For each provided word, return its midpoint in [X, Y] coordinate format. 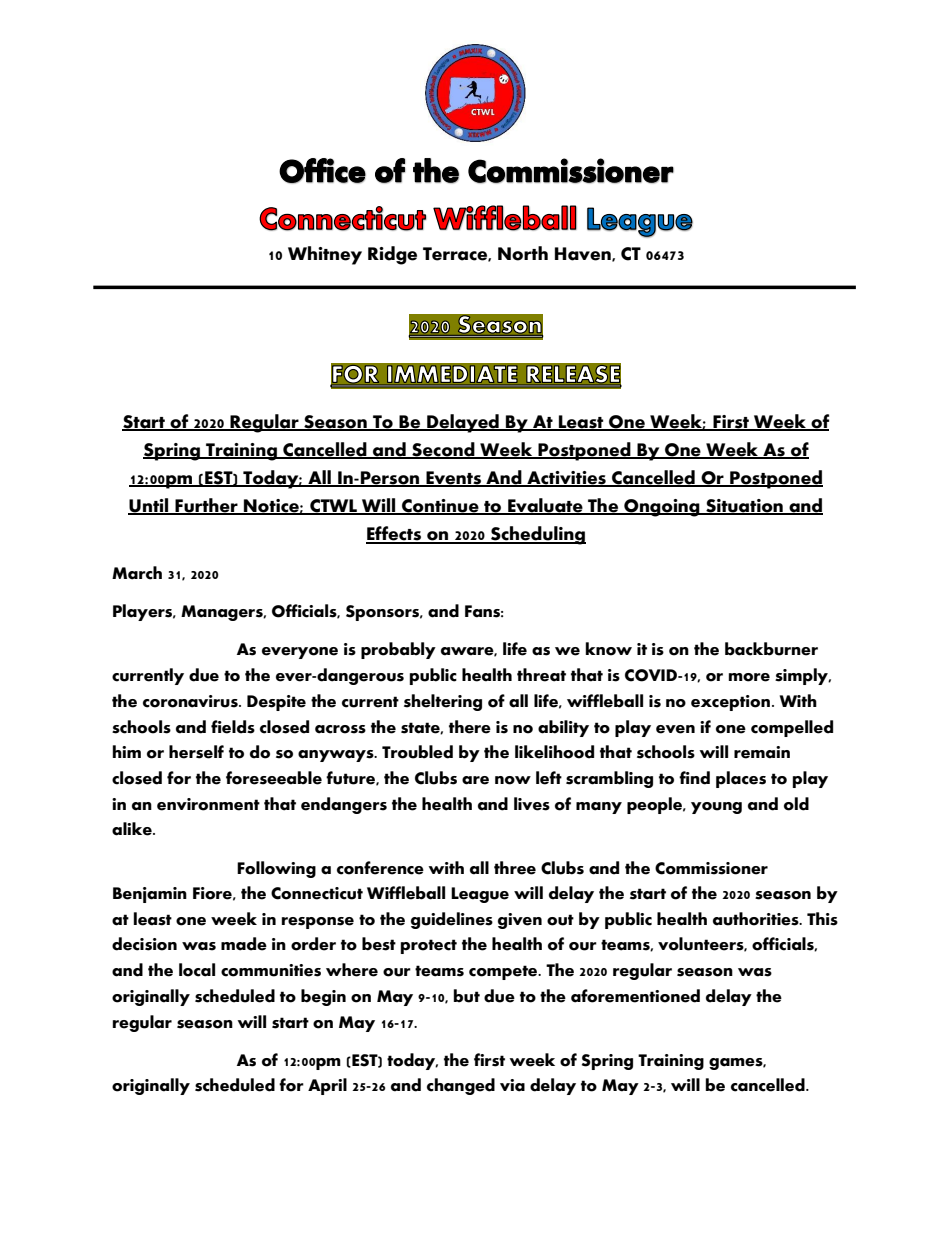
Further [206, 506]
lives [532, 804]
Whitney [325, 255]
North [523, 253]
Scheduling [537, 535]
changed [461, 1086]
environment [208, 804]
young [716, 808]
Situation [744, 507]
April [327, 1086]
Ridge [392, 255]
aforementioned [635, 996]
